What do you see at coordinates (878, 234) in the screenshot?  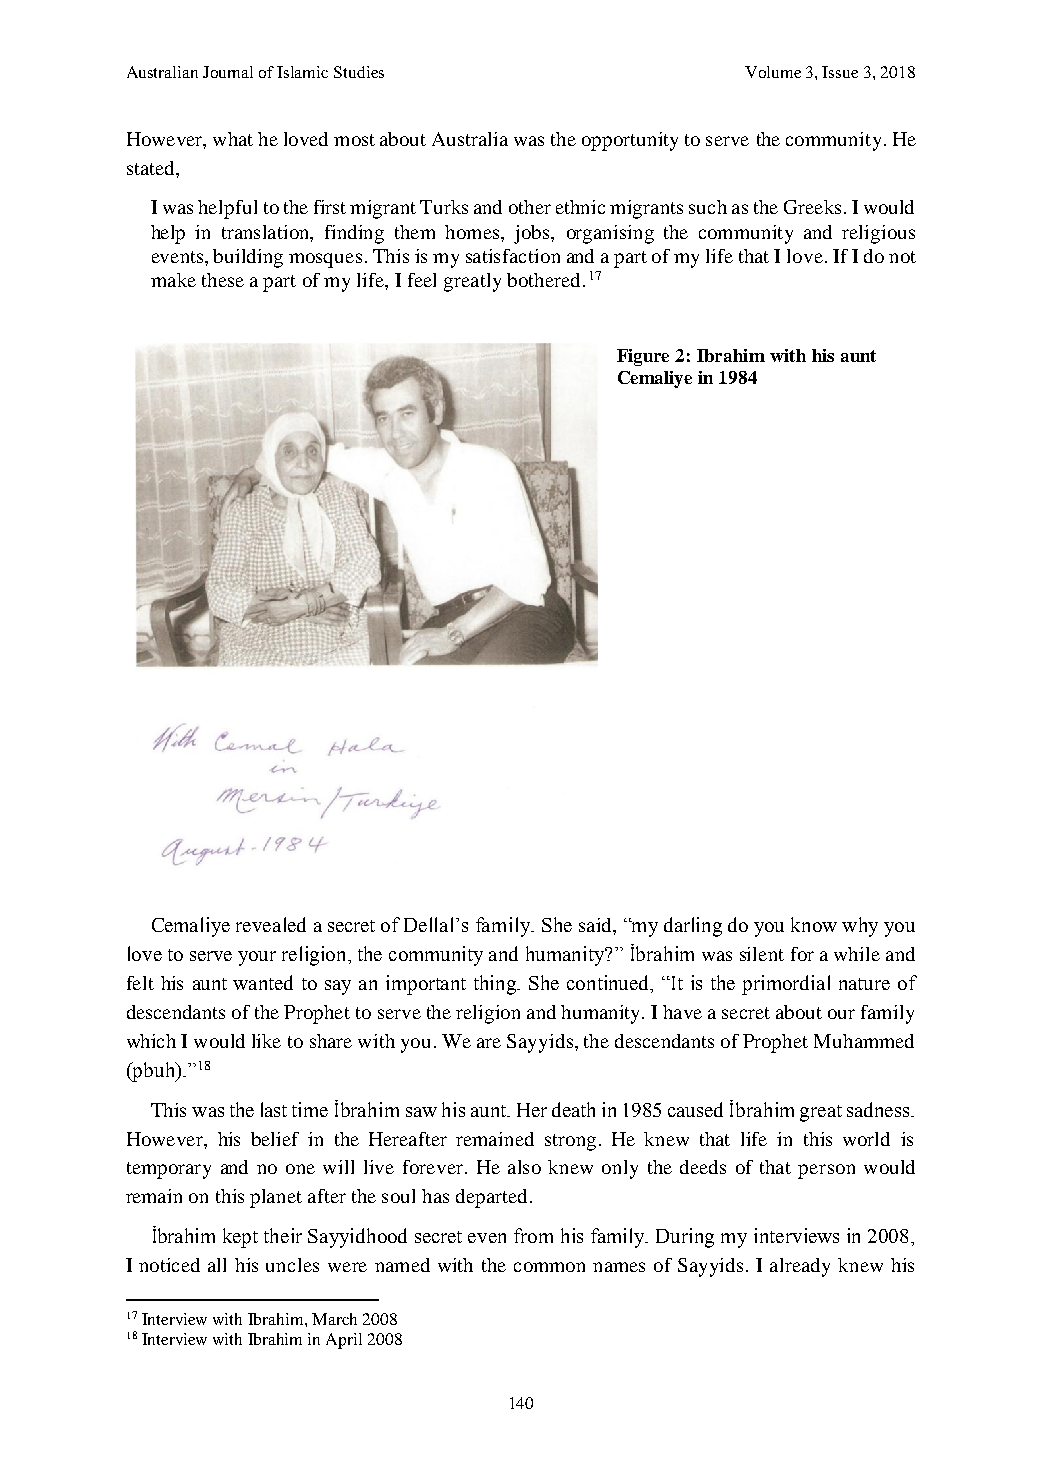 I see `religious` at bounding box center [878, 234].
